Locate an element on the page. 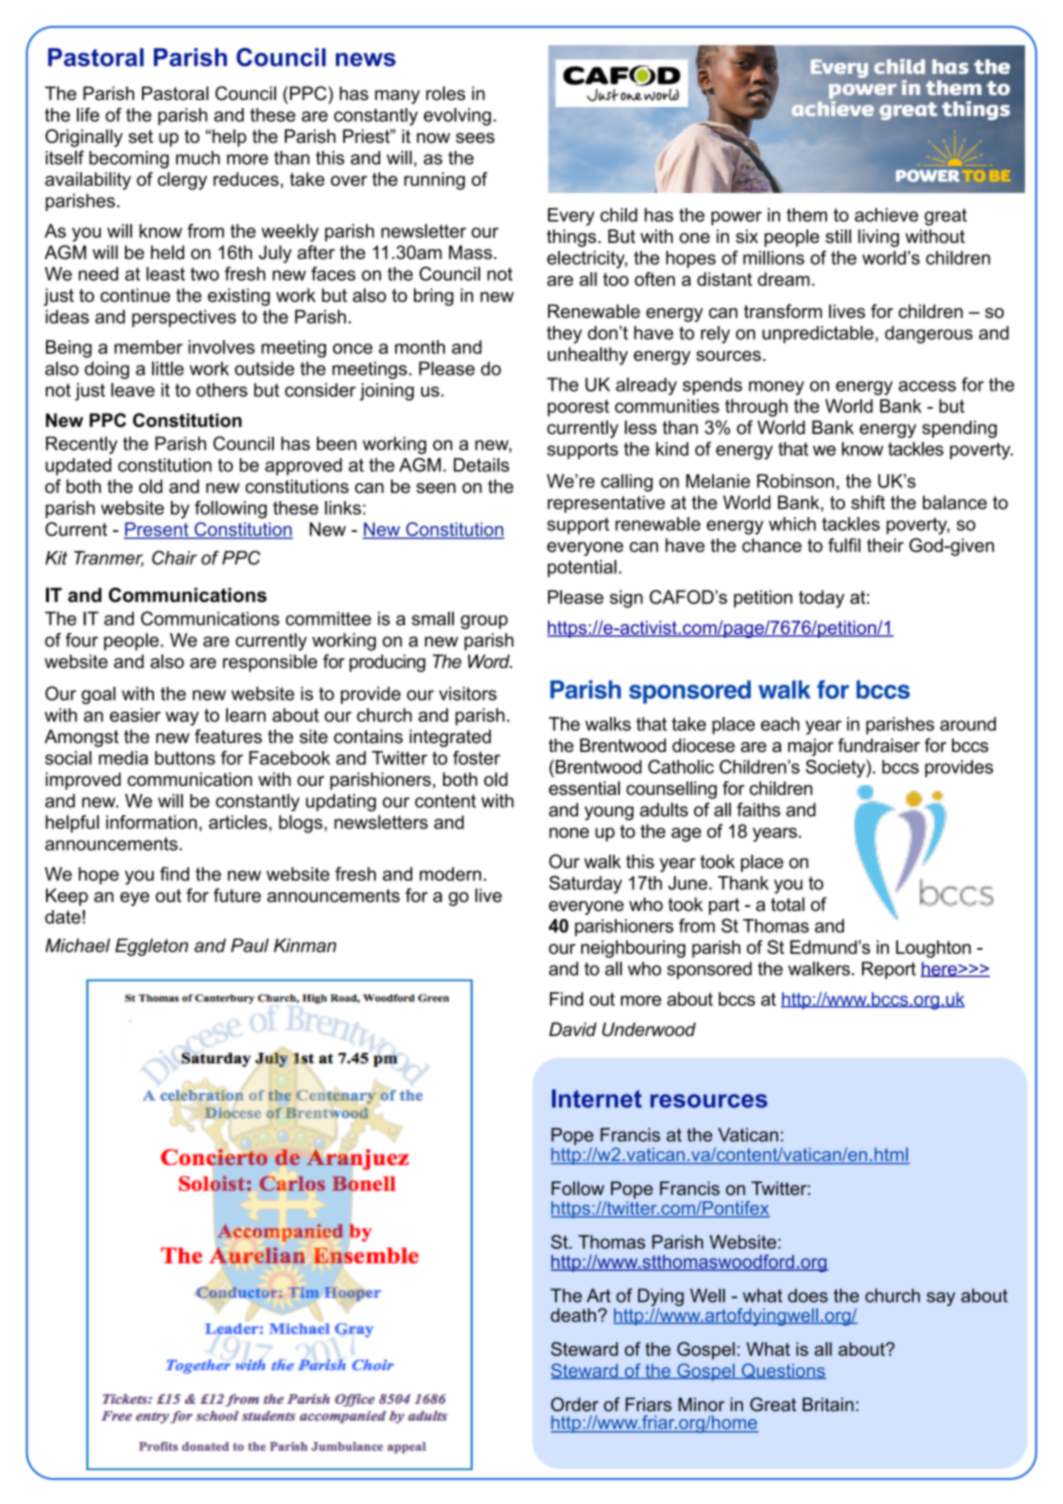 This page has height=1504, width=1063. Report is located at coordinates (889, 970).
